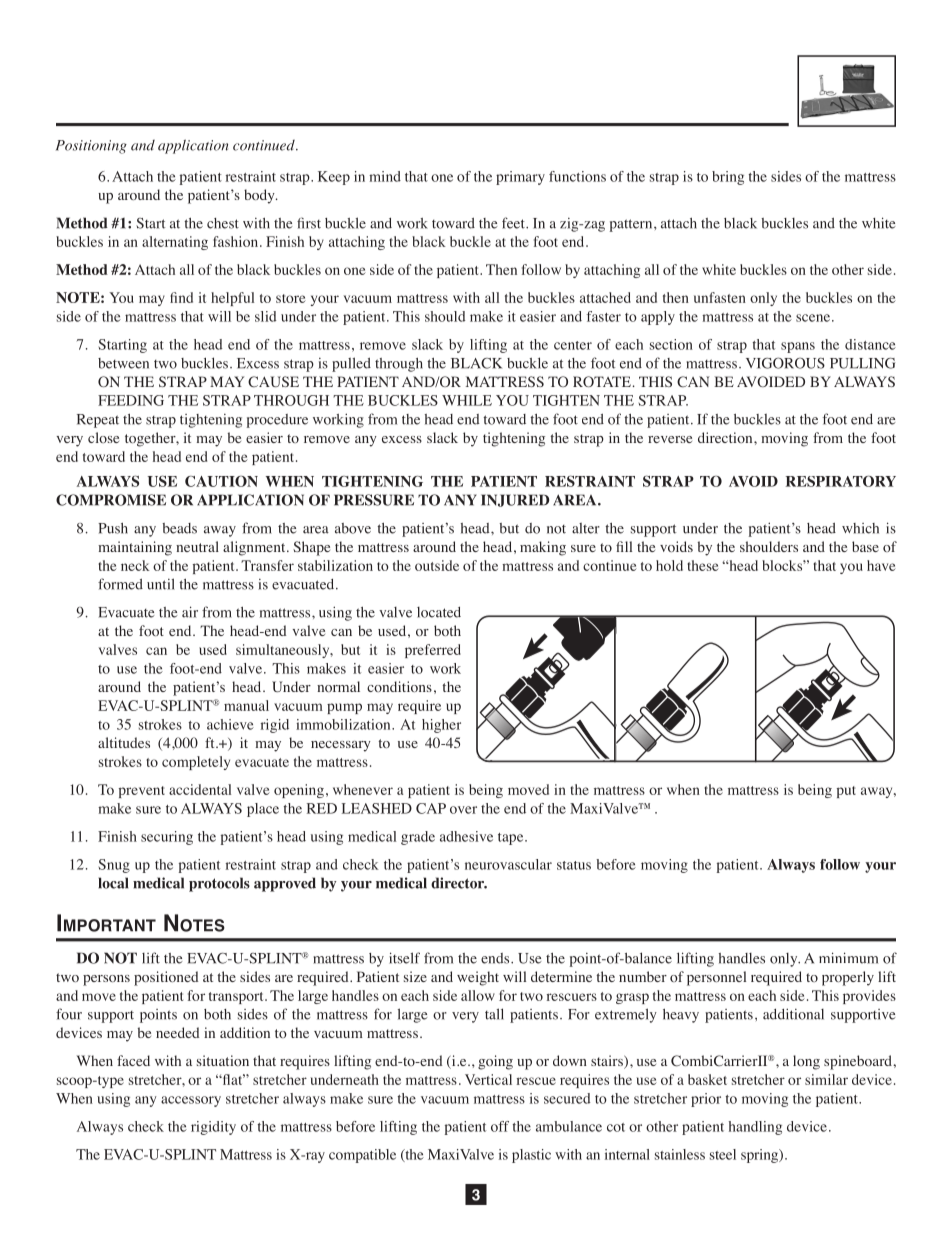 The image size is (952, 1233). Describe the element at coordinates (191, 1101) in the screenshot. I see `accessory` at that location.
